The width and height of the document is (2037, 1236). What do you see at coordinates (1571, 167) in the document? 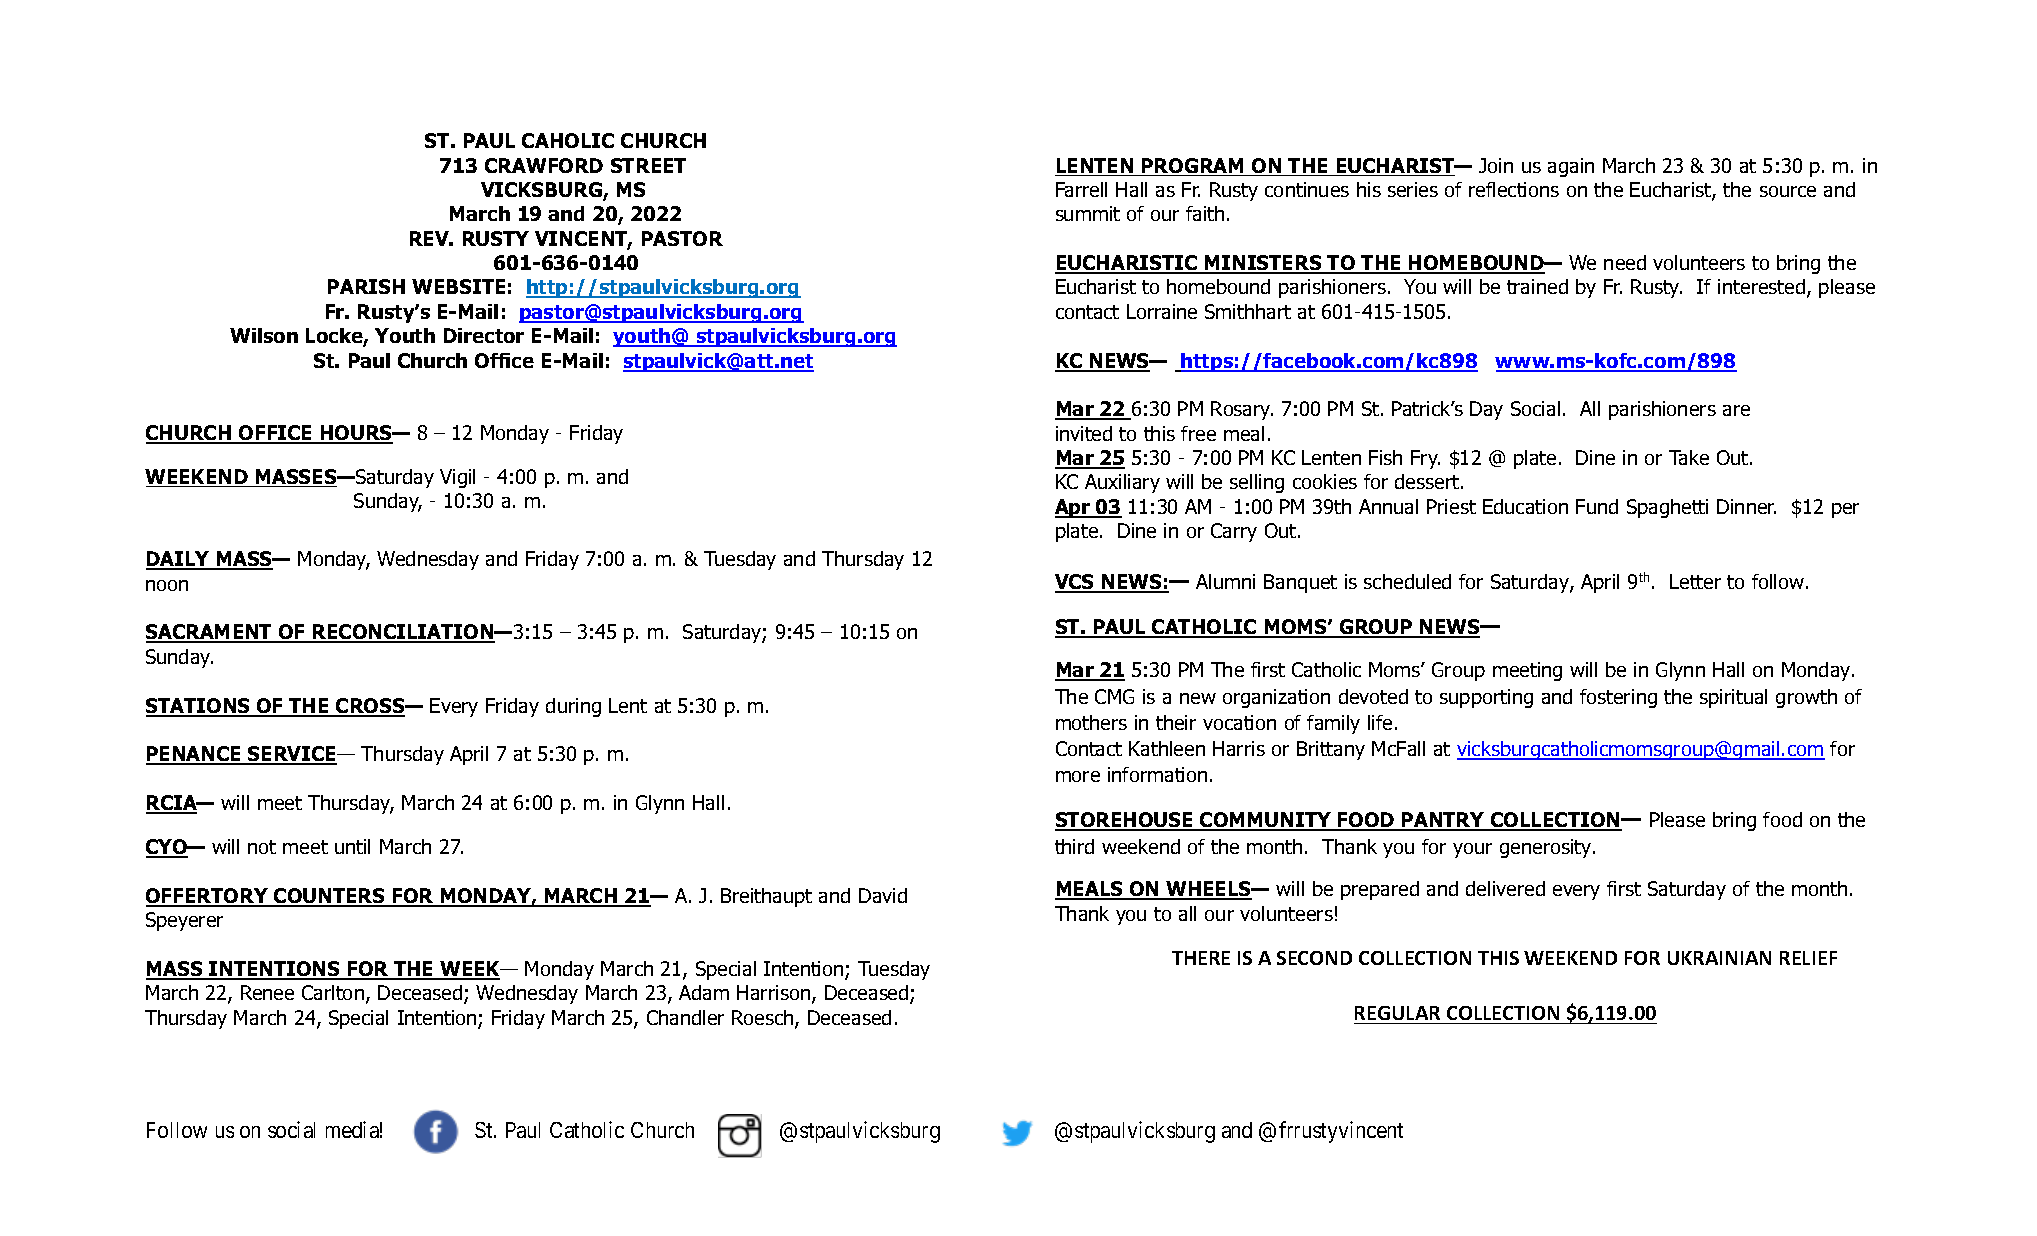
I see `again` at bounding box center [1571, 167].
